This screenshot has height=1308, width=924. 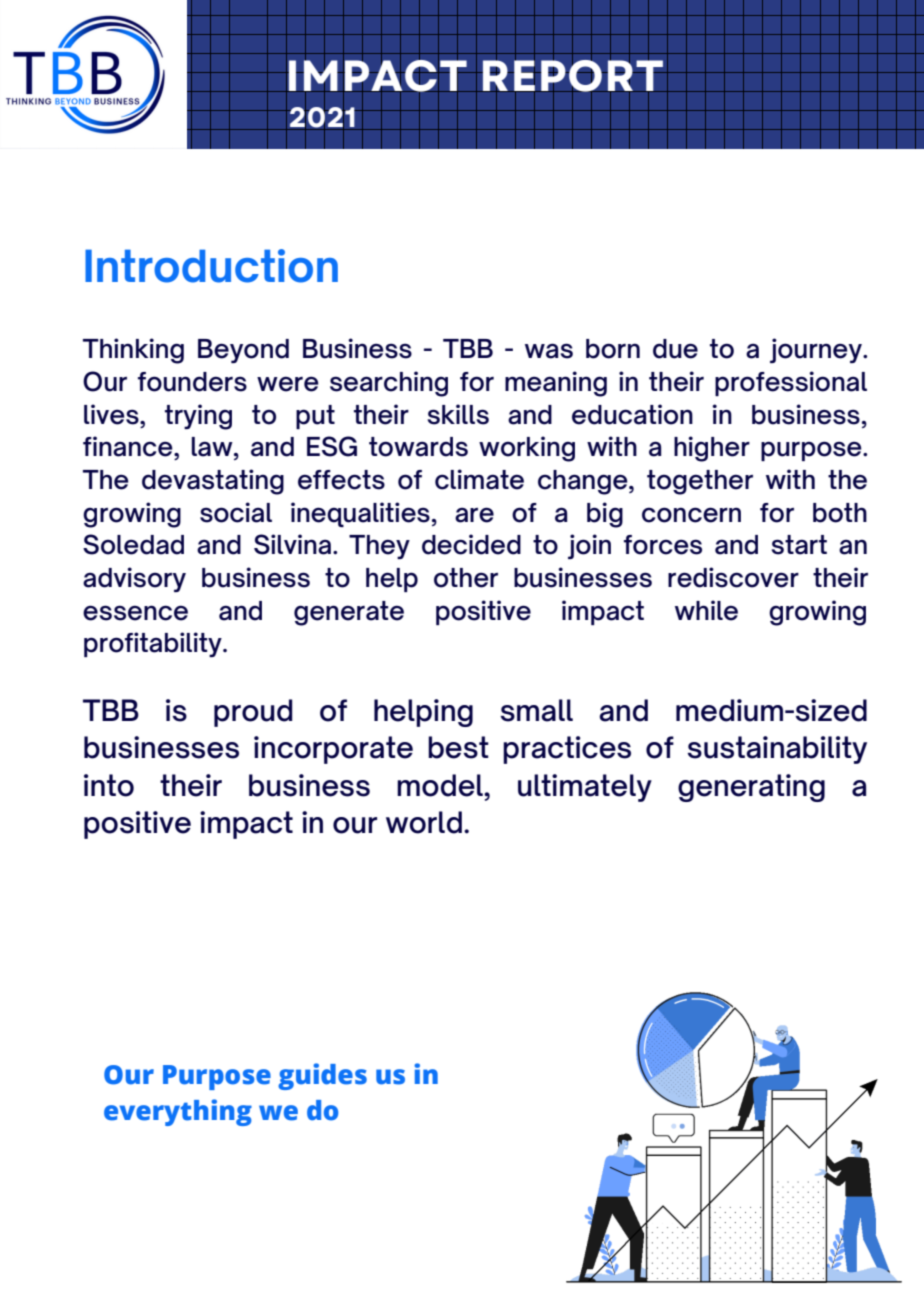 I want to click on everything, so click(x=178, y=1112).
